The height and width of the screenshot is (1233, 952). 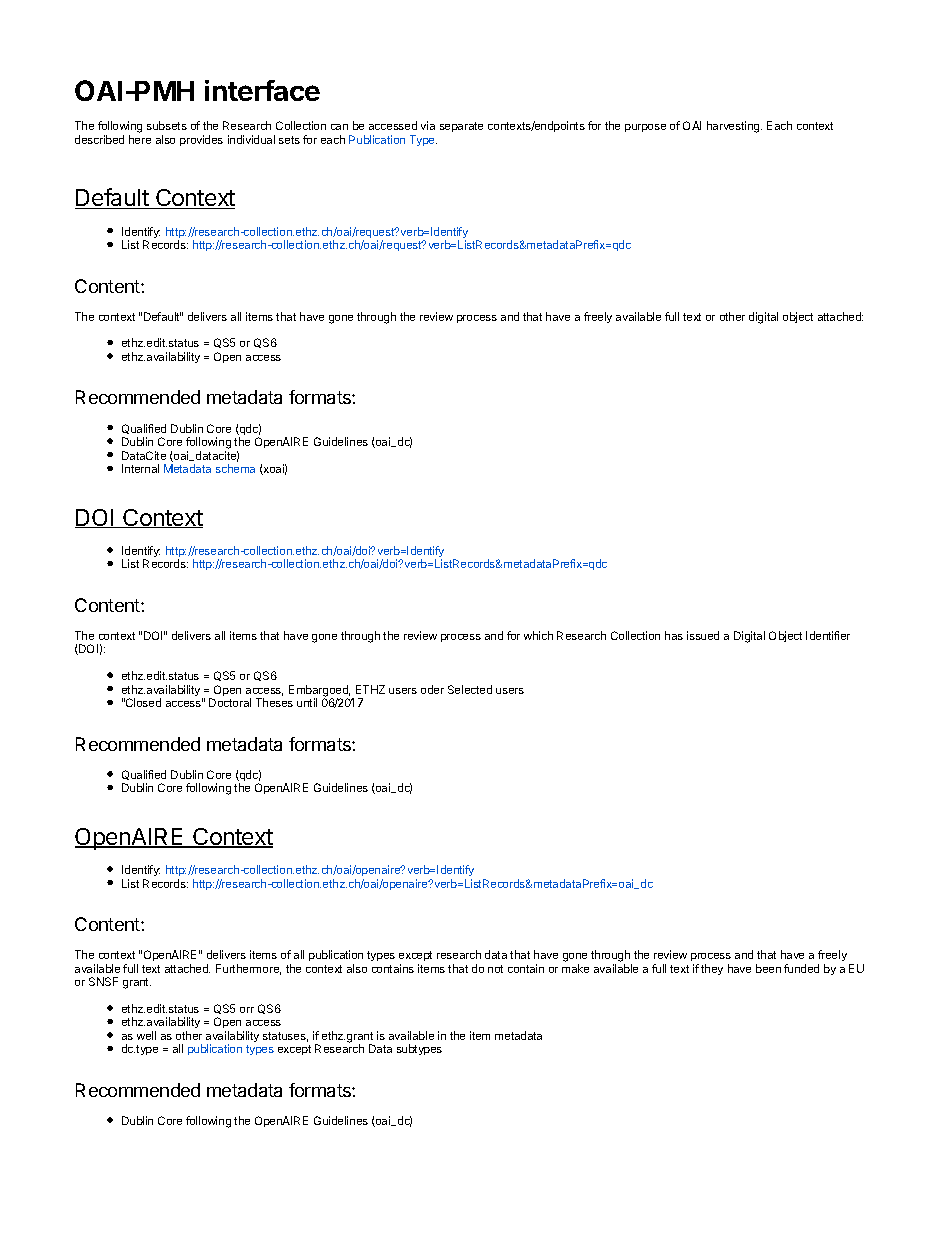 What do you see at coordinates (140, 468) in the screenshot?
I see `Internal` at bounding box center [140, 468].
